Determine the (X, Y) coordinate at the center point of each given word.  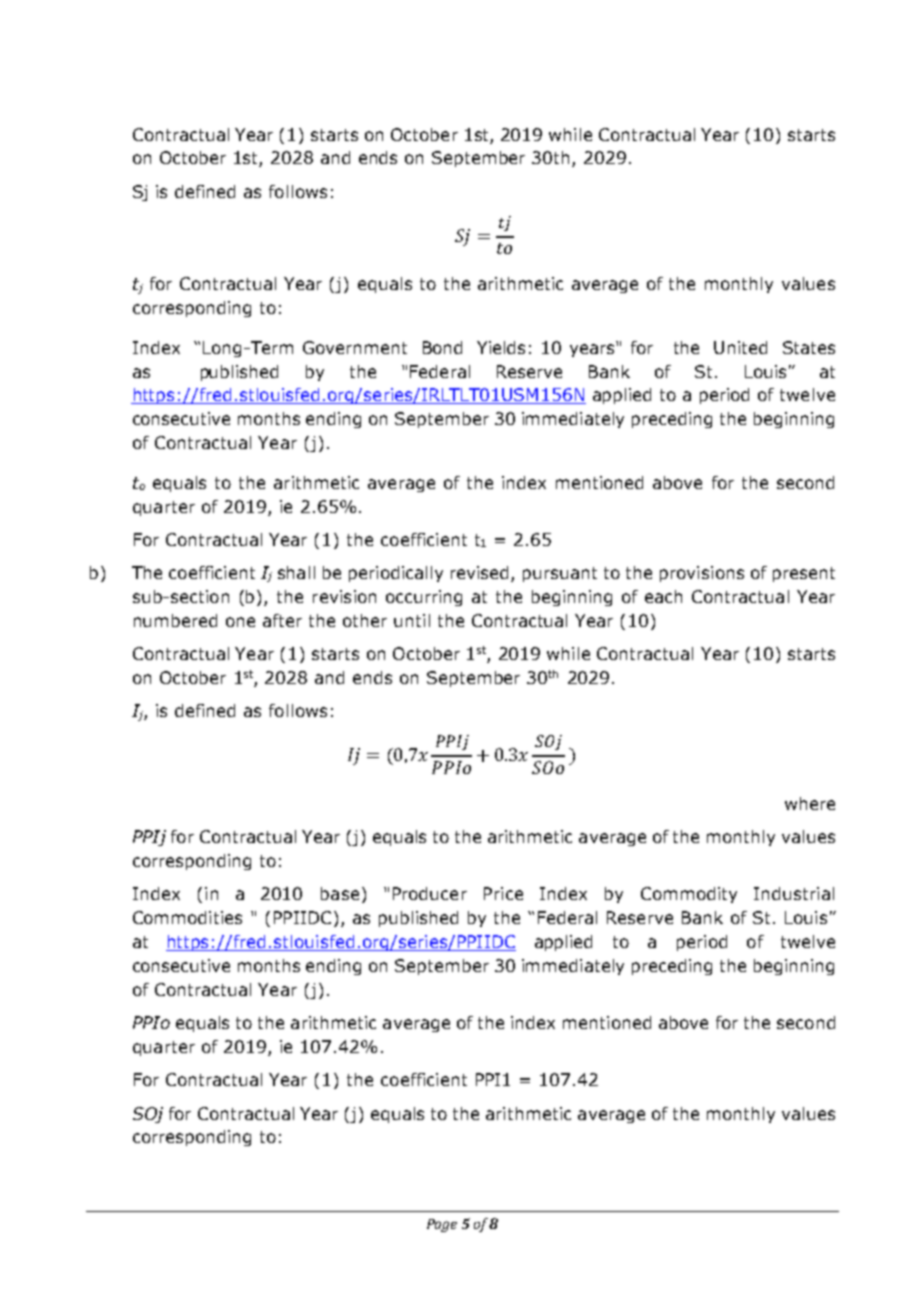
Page (442, 1225)
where (810, 803)
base (340, 893)
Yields (501, 347)
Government (355, 347)
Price (503, 893)
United (740, 347)
